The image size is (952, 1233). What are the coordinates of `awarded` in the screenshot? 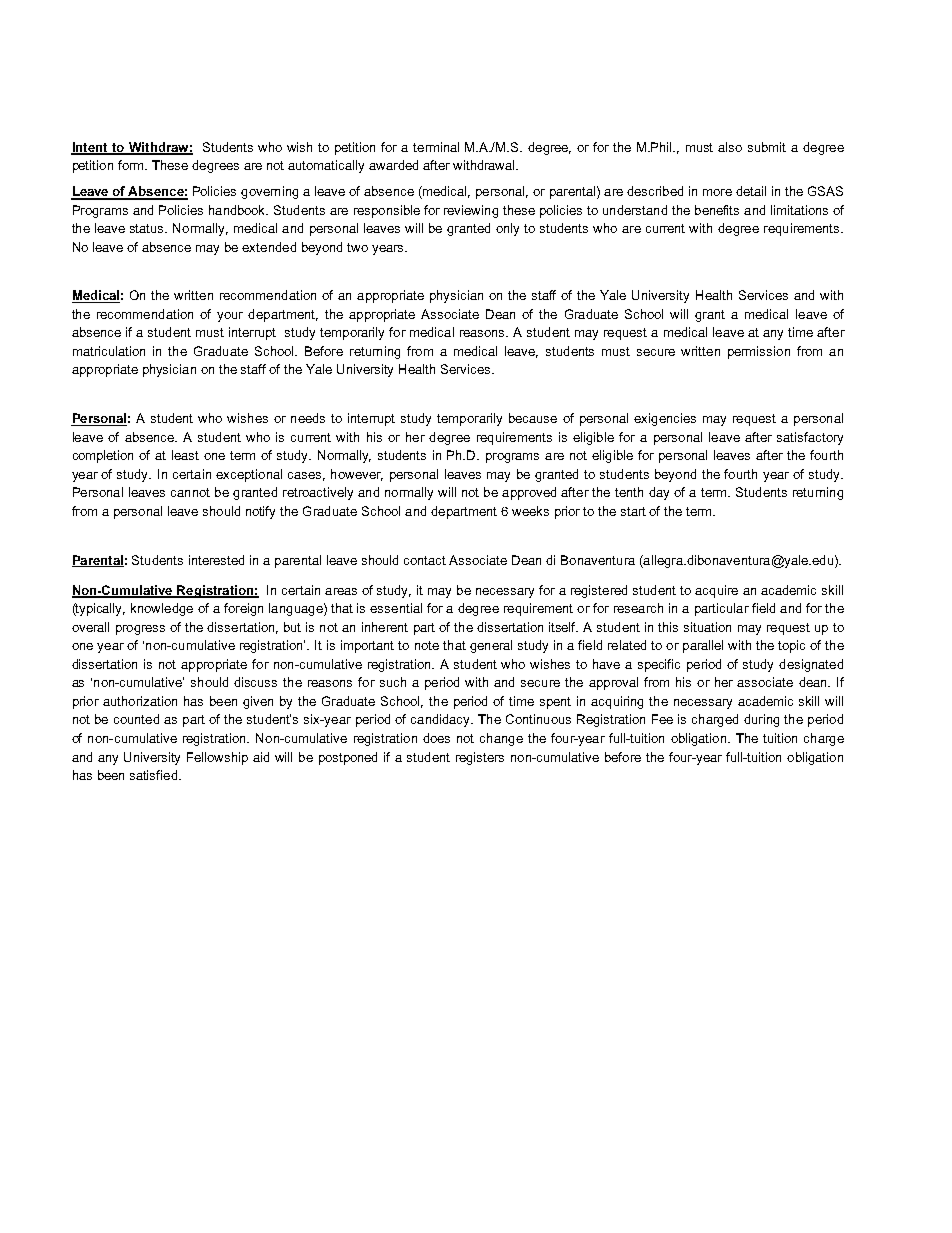 It's located at (393, 165).
